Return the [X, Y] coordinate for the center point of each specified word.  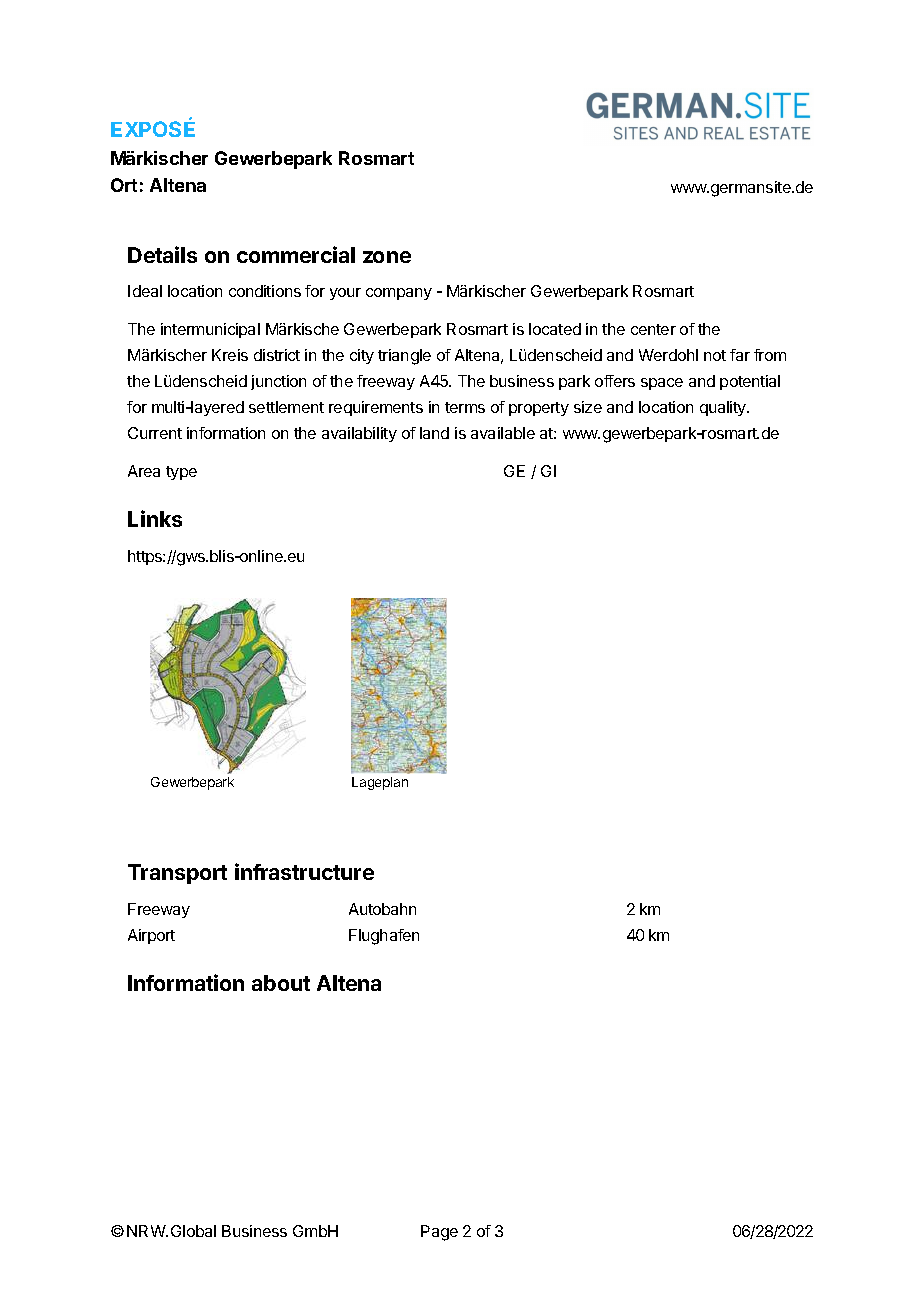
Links [155, 518]
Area [144, 471]
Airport [151, 936]
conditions [265, 291]
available [503, 433]
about [281, 983]
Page [439, 1233]
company [399, 294]
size [588, 407]
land [434, 433]
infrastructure [304, 871]
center [653, 329]
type [181, 473]
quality [724, 408]
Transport [177, 874]
